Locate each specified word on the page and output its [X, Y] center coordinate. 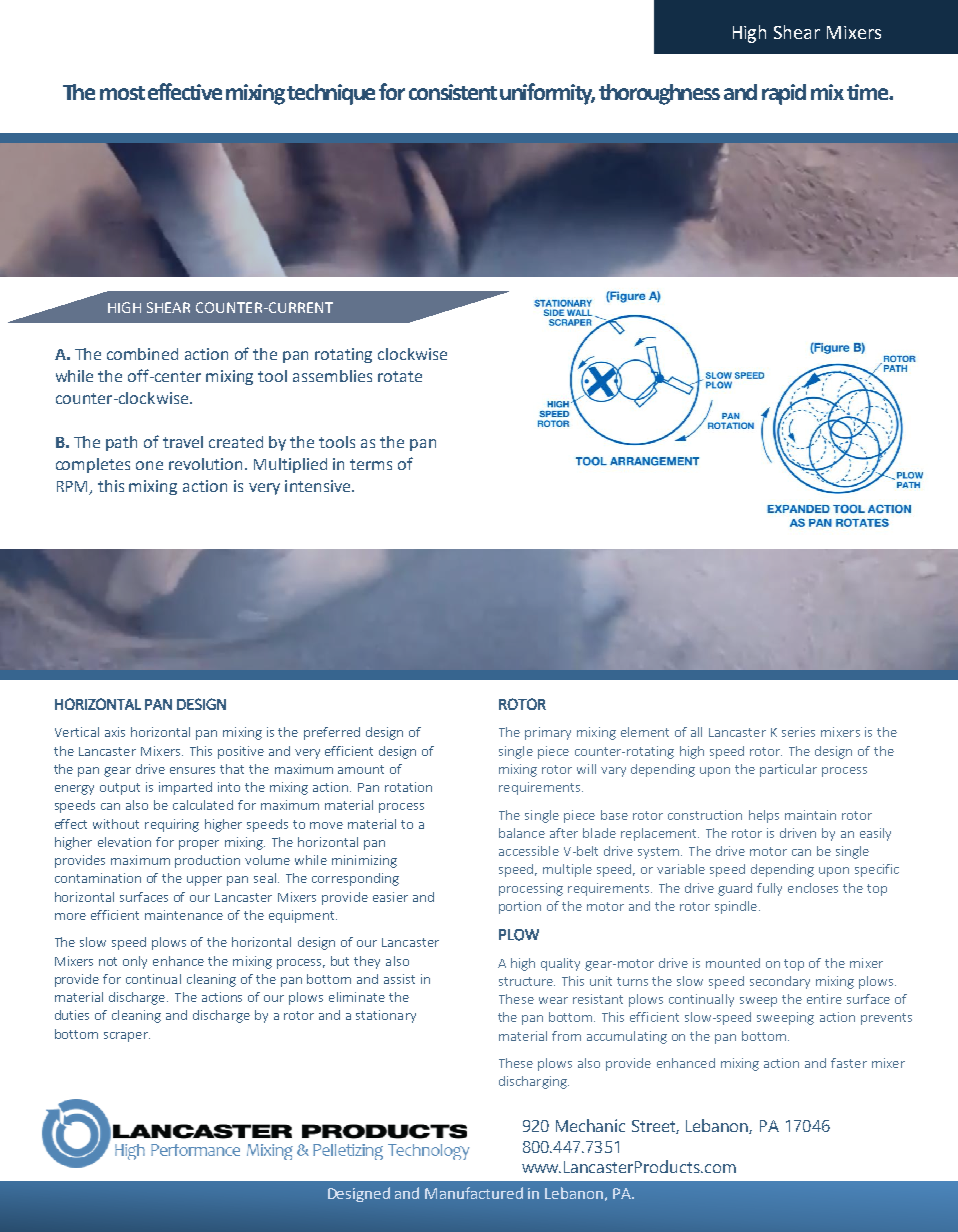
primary [548, 733]
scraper [127, 1037]
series [798, 732]
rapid [784, 94]
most [122, 93]
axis [115, 732]
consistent [453, 92]
